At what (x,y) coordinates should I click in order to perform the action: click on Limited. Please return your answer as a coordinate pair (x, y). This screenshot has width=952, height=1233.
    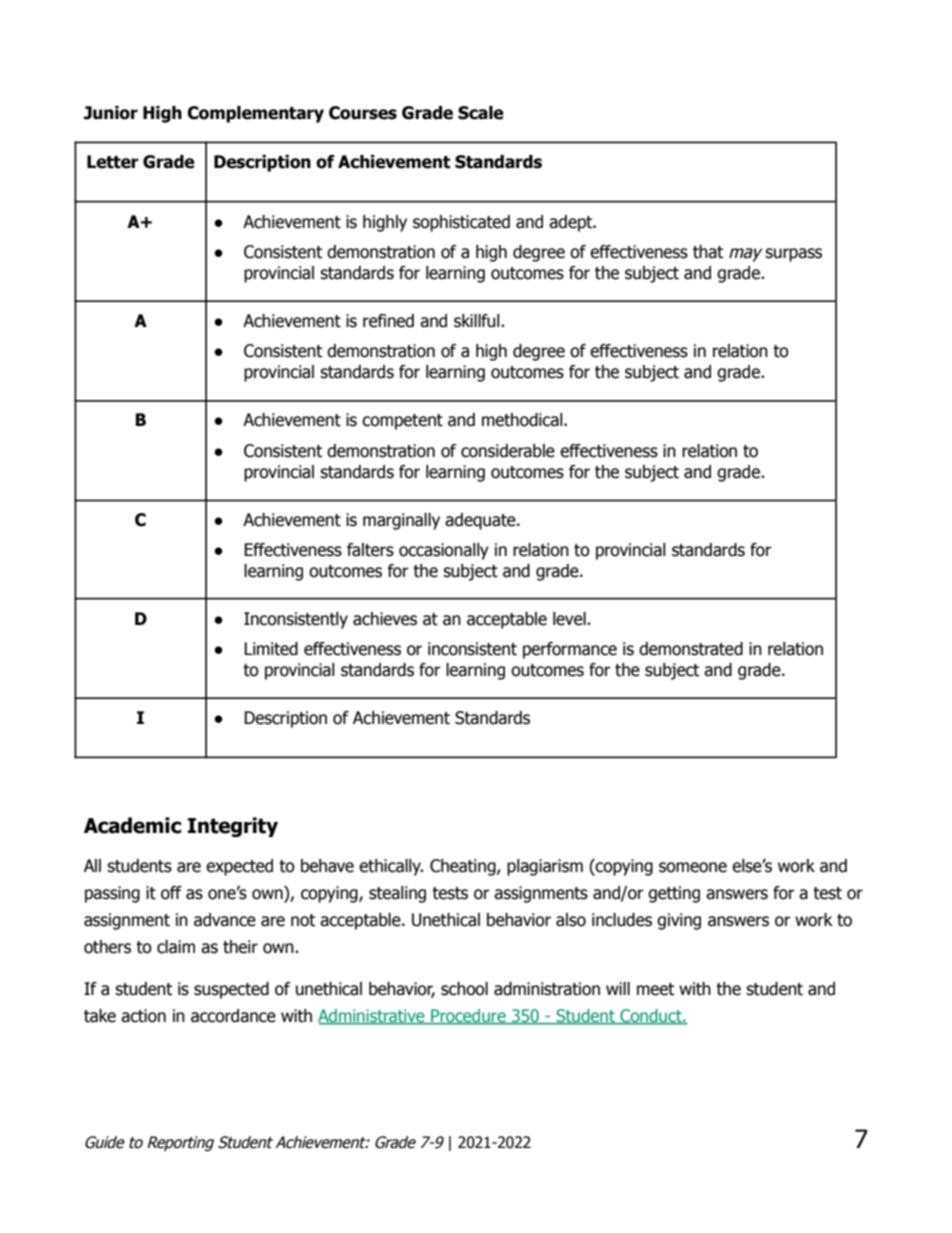
    Looking at the image, I should click on (271, 649).
